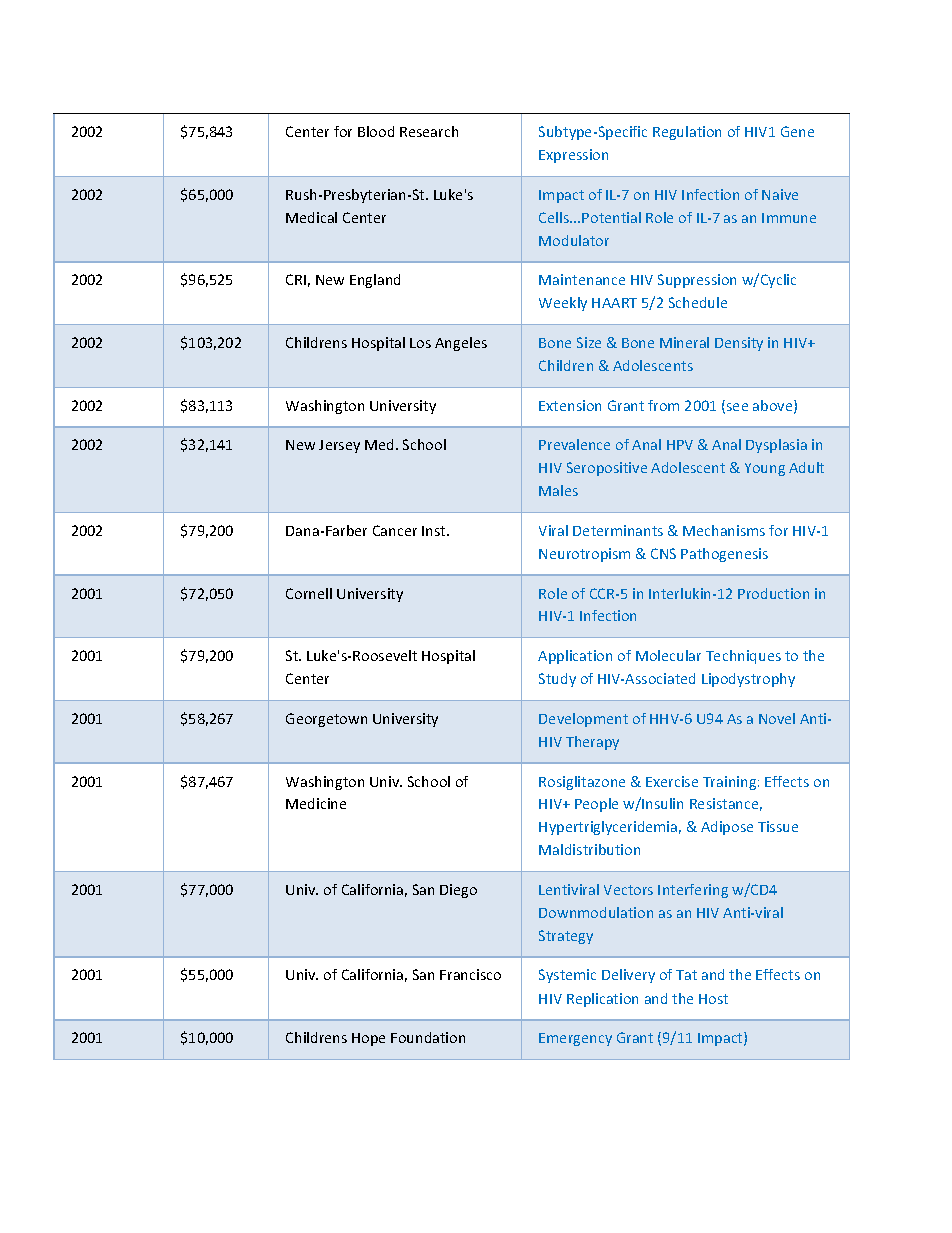 This screenshot has height=1233, width=952. What do you see at coordinates (573, 156) in the screenshot?
I see `Expression` at bounding box center [573, 156].
